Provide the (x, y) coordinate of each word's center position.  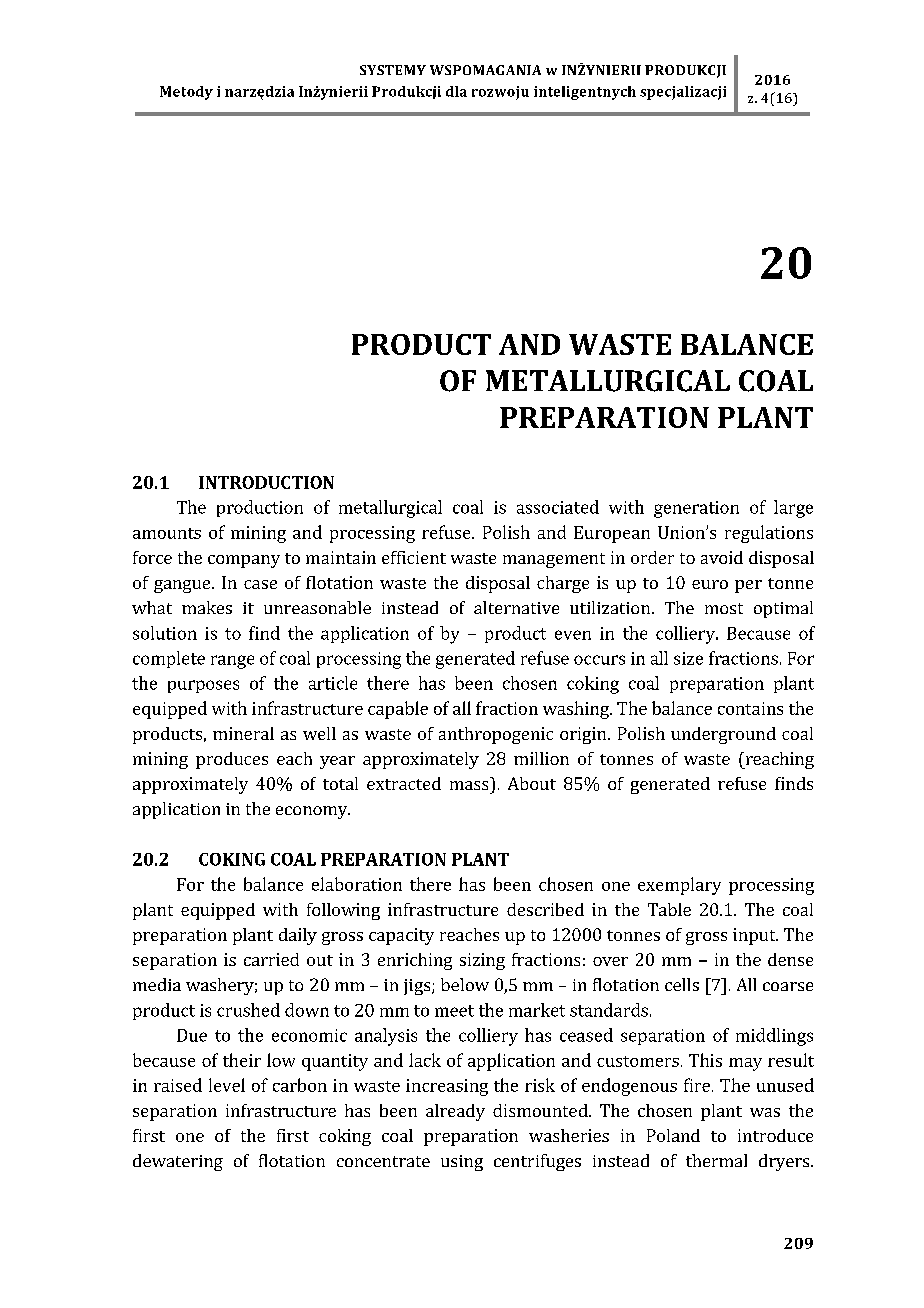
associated (558, 507)
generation (696, 509)
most (724, 608)
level (227, 1085)
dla (456, 91)
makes (207, 607)
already (455, 1112)
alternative (516, 607)
